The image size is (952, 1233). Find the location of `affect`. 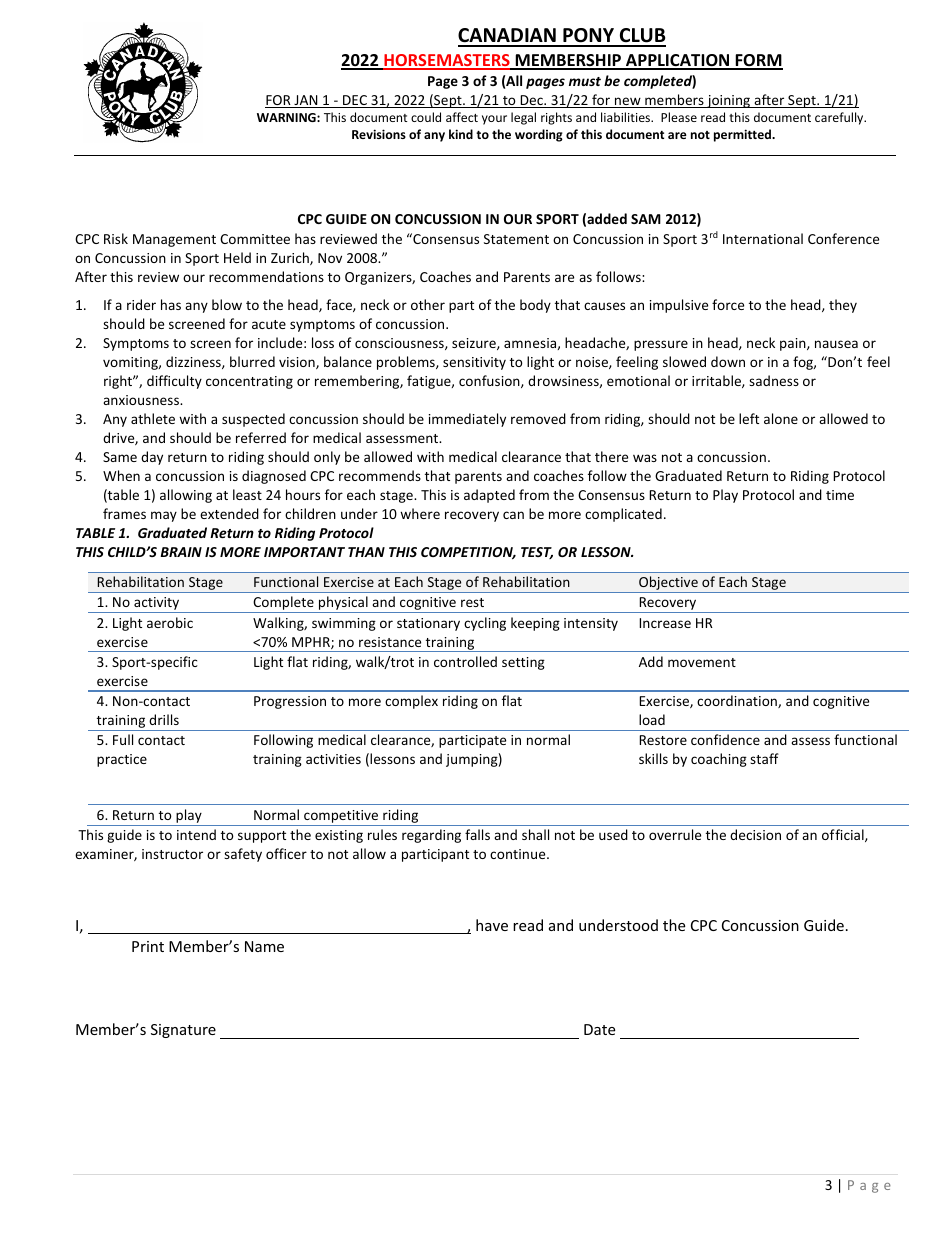

affect is located at coordinates (462, 117).
